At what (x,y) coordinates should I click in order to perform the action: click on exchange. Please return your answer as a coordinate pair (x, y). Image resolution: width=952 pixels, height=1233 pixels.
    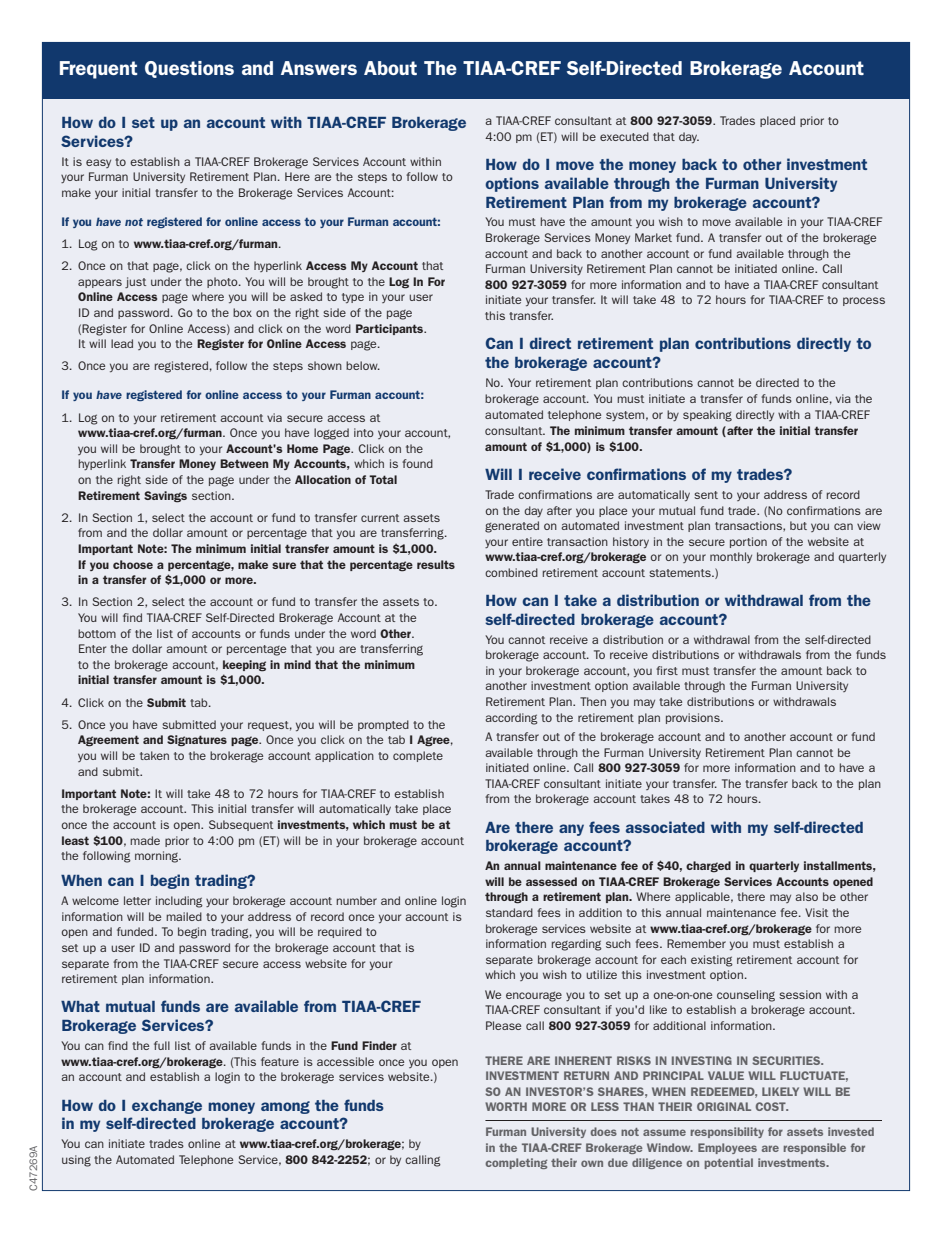
    Looking at the image, I should click on (167, 1107).
